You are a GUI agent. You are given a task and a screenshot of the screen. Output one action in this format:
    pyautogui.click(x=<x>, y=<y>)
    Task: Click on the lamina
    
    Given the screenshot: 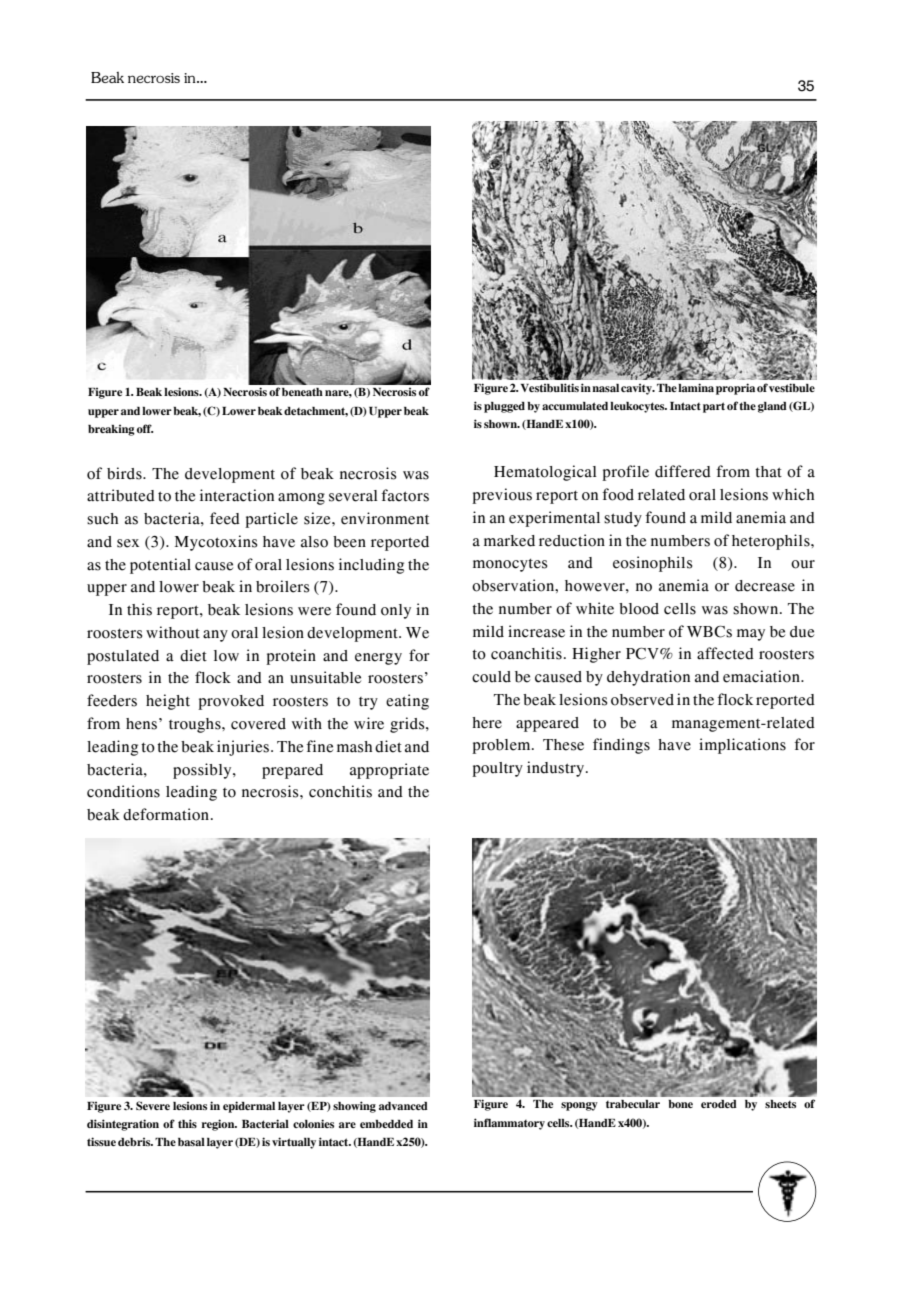 What is the action you would take?
    pyautogui.click(x=696, y=387)
